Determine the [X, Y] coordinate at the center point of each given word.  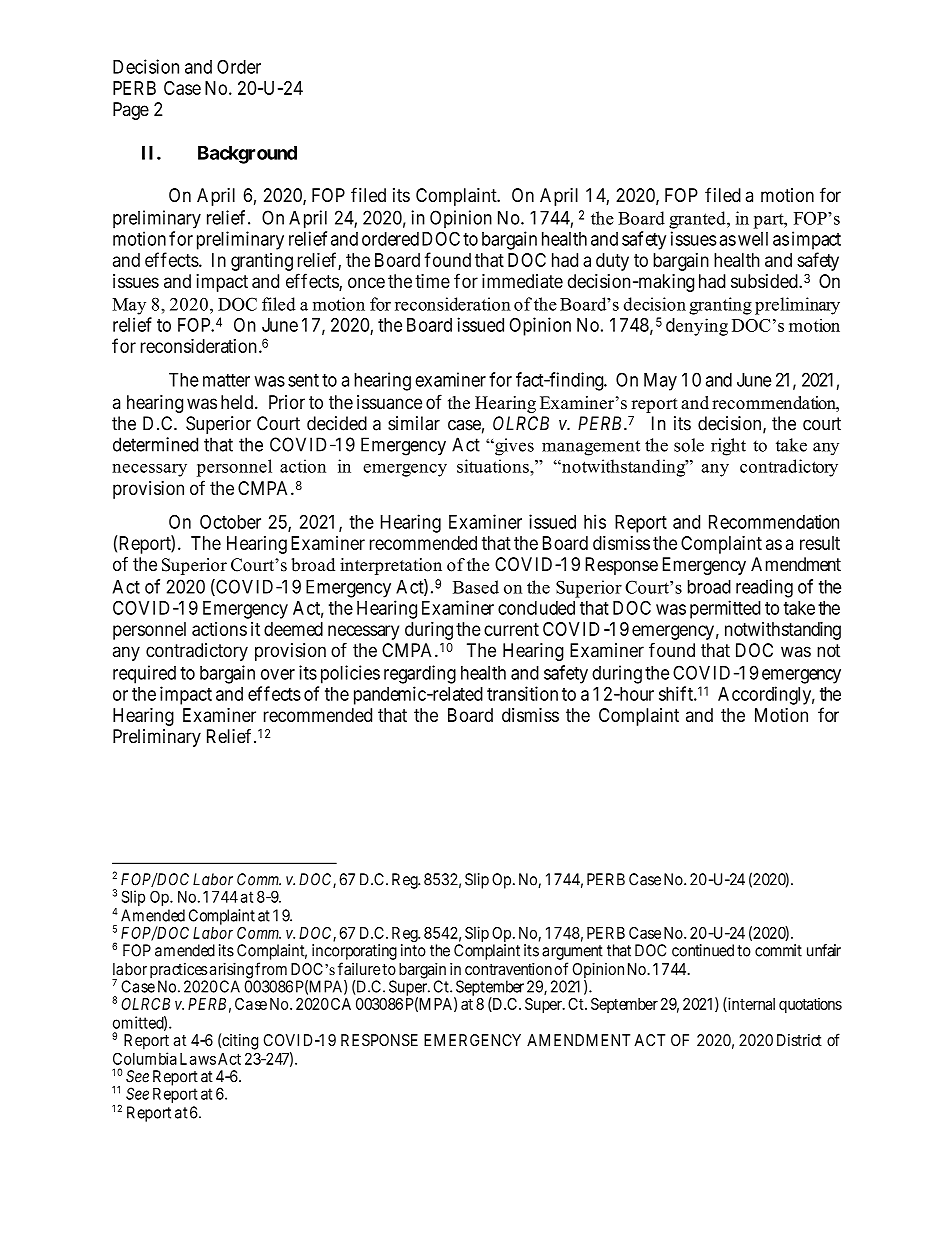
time [432, 281]
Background [247, 155]
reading [764, 588]
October [230, 522]
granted [698, 220]
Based [476, 587]
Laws [198, 1059]
